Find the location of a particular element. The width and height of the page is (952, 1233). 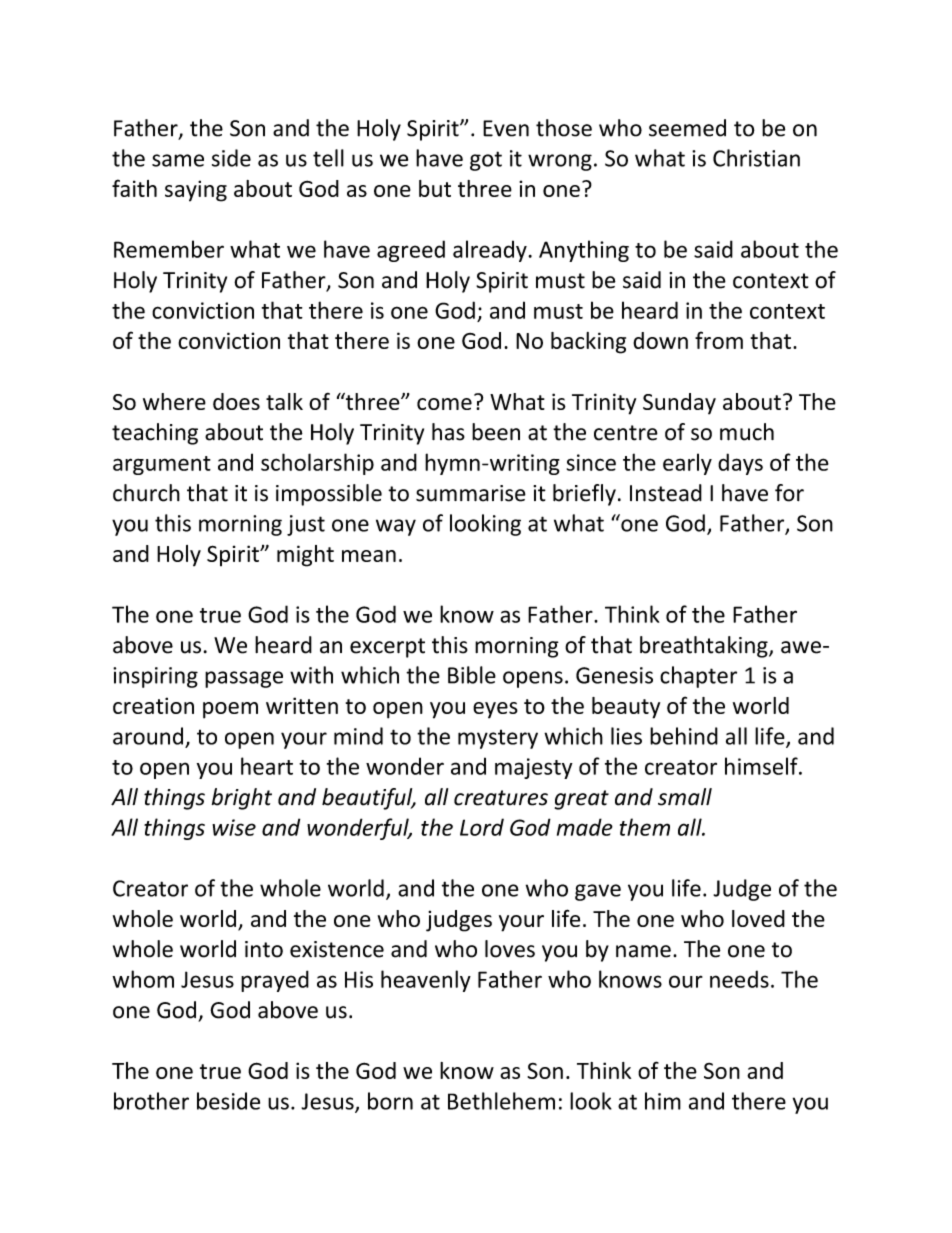

breathtaking is located at coordinates (705, 647).
